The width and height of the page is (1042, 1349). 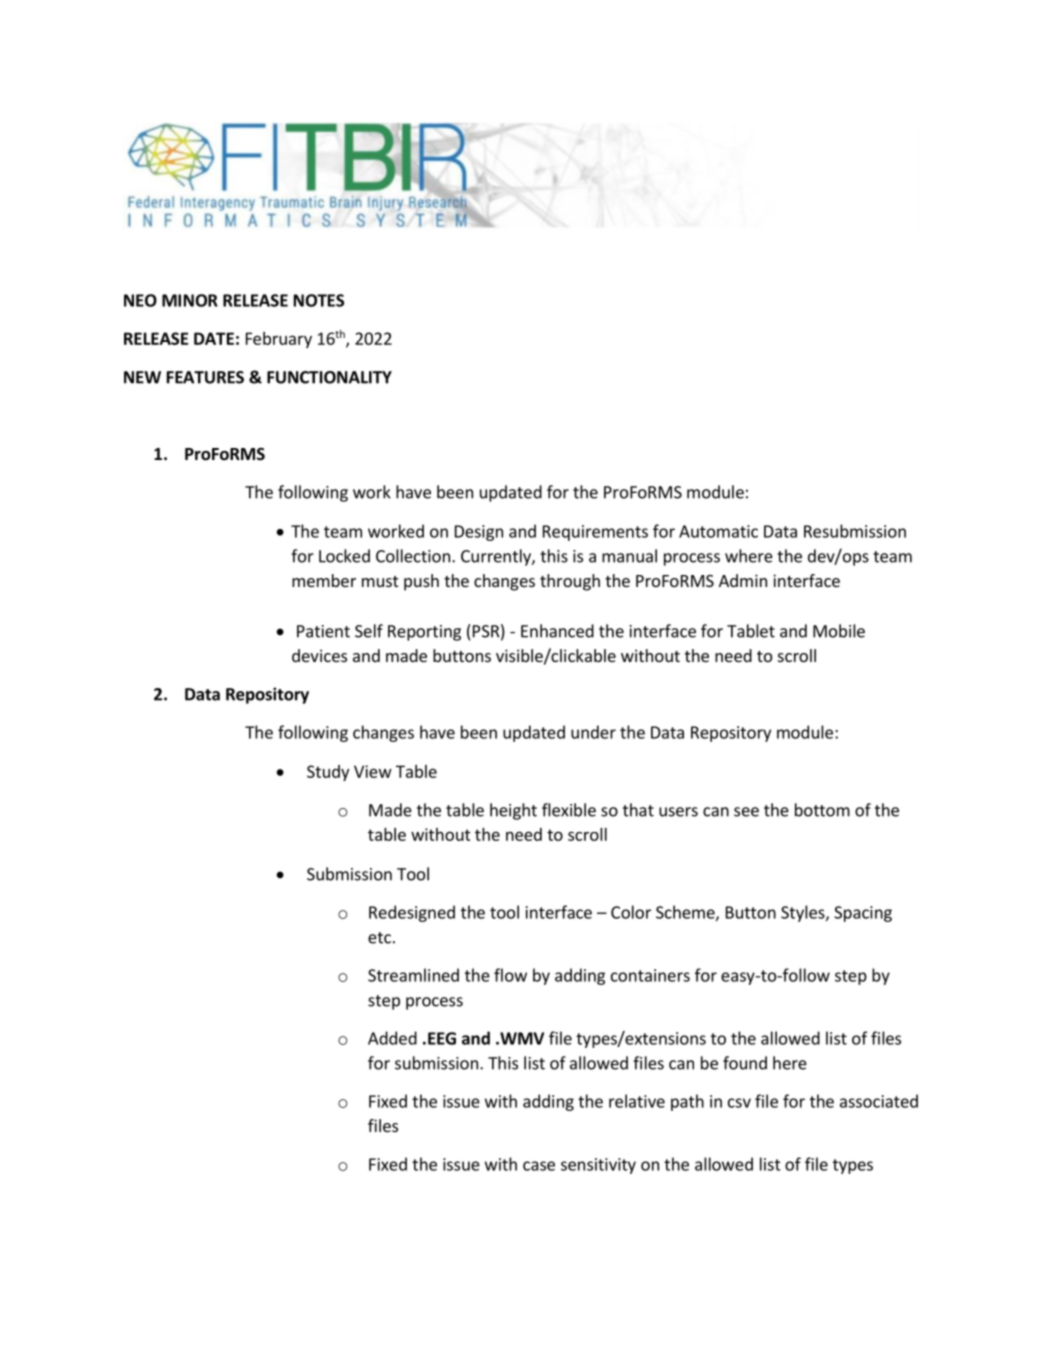 What do you see at coordinates (328, 773) in the page?
I see `Study` at bounding box center [328, 773].
